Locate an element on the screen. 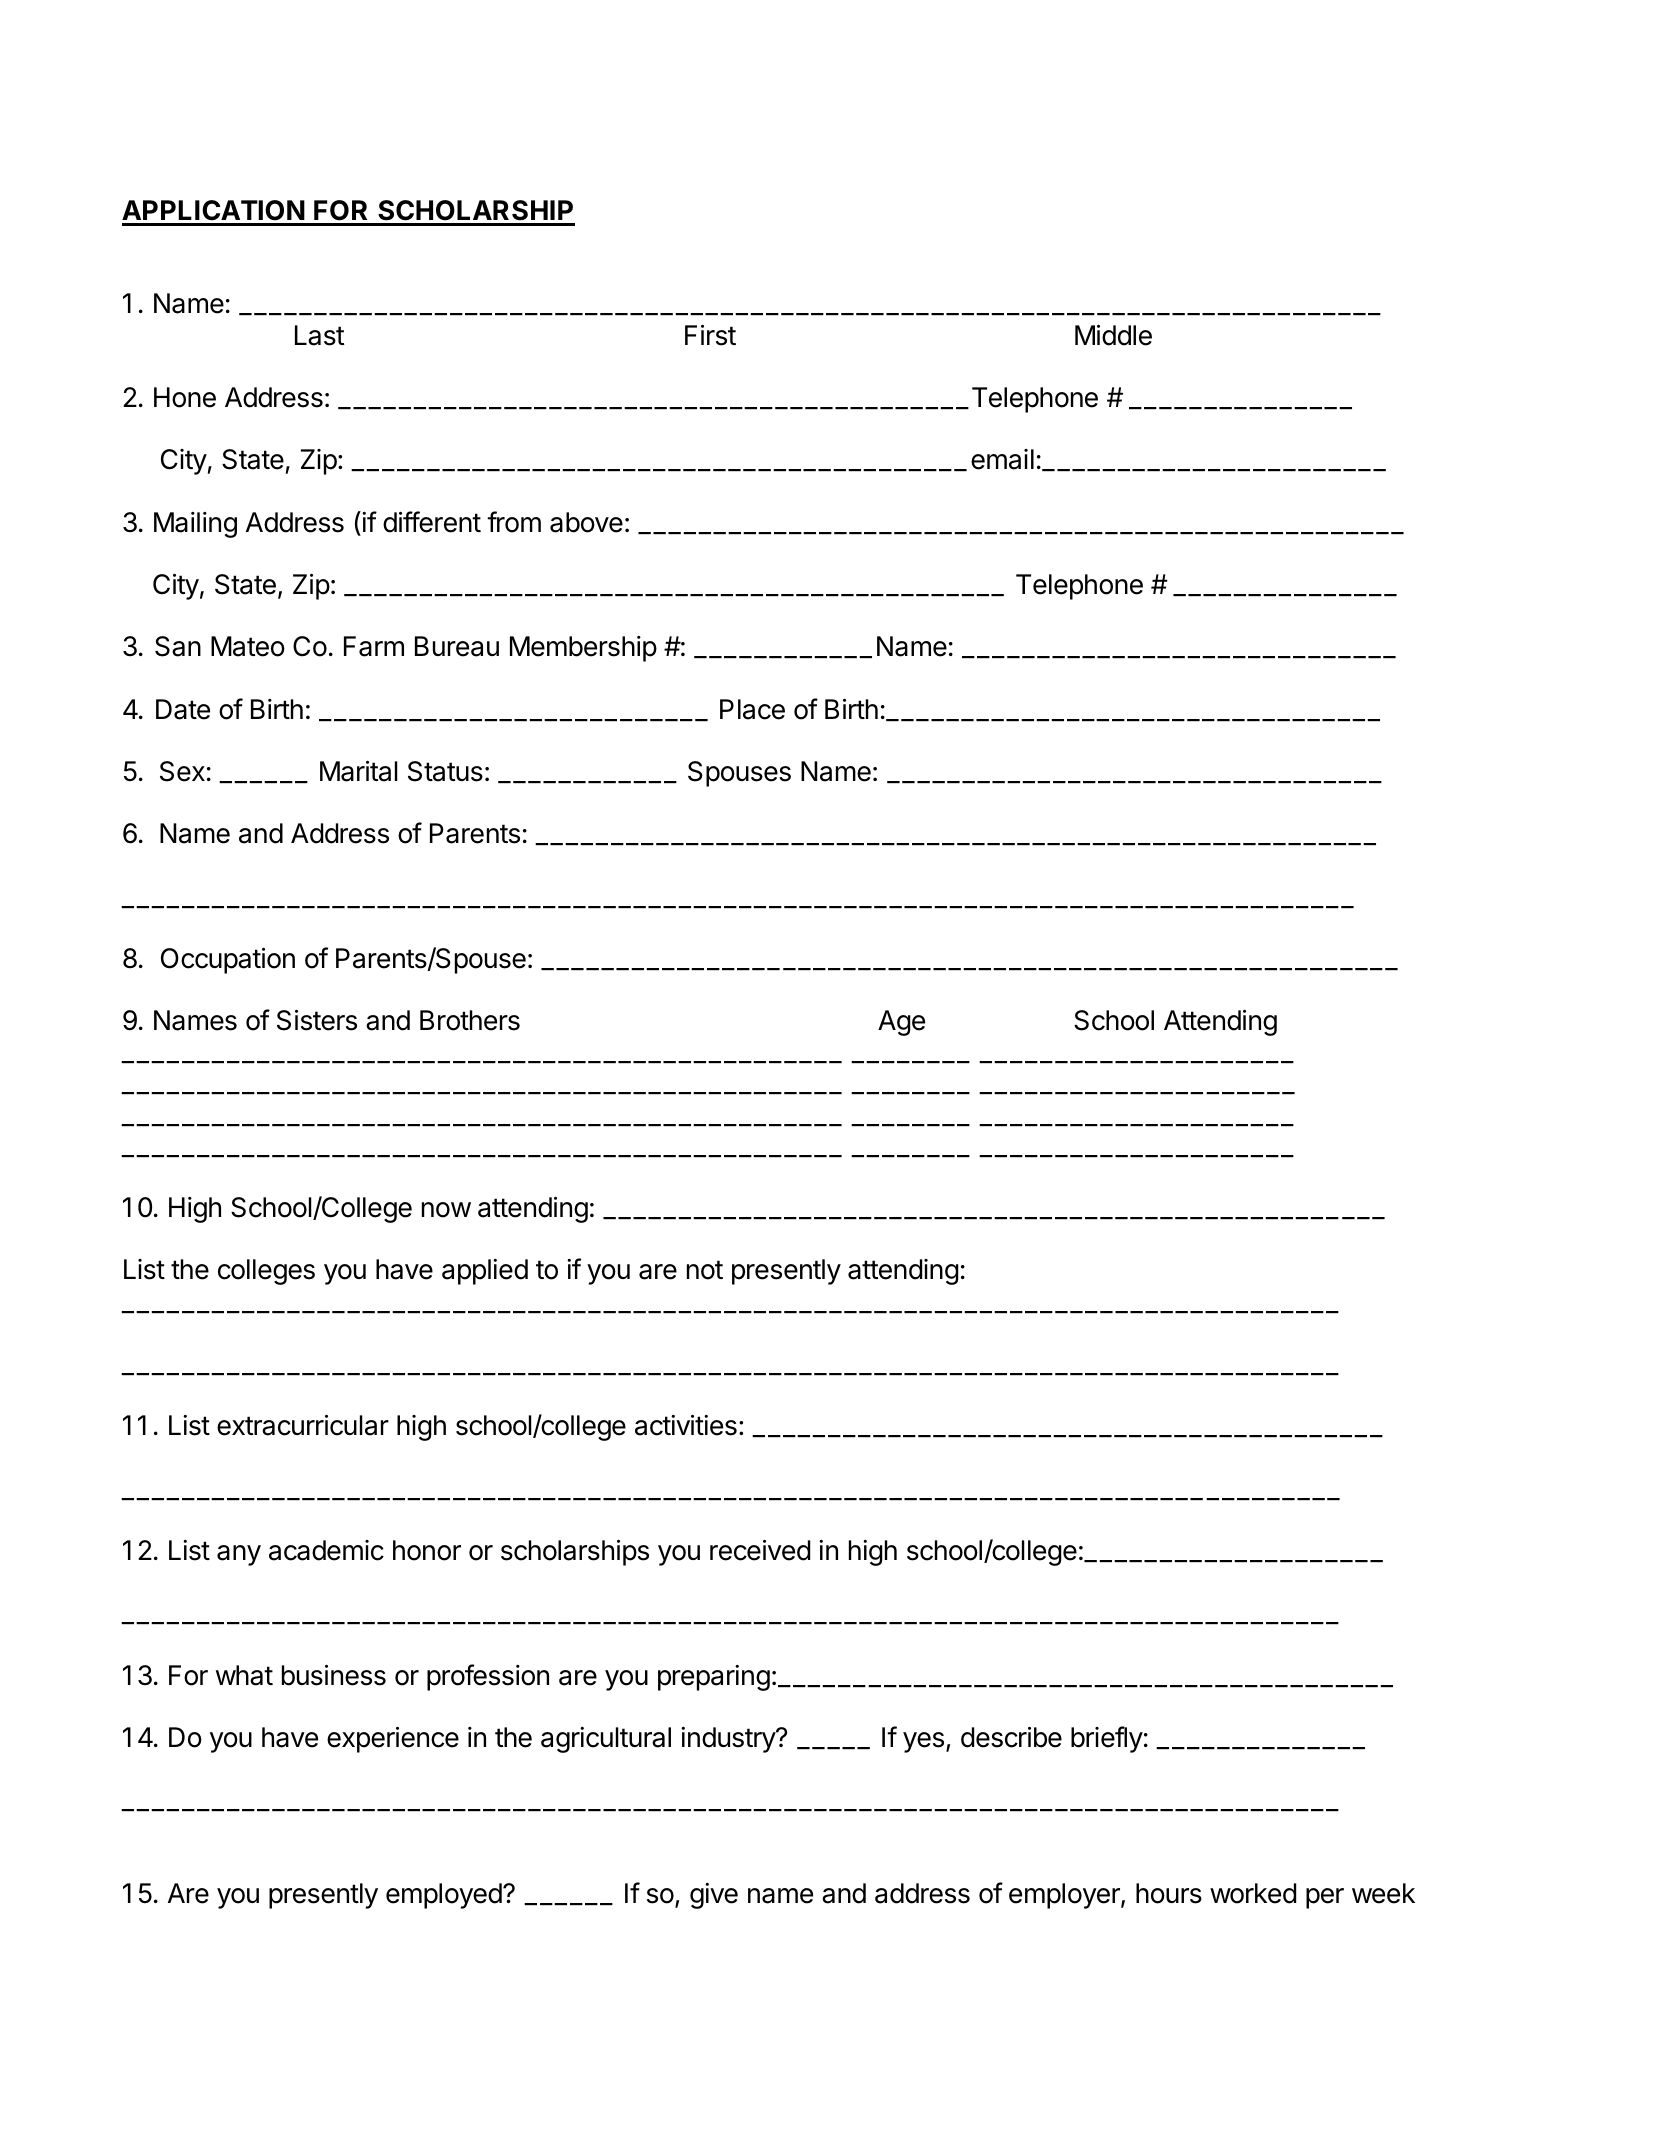  Middle is located at coordinates (1113, 335).
